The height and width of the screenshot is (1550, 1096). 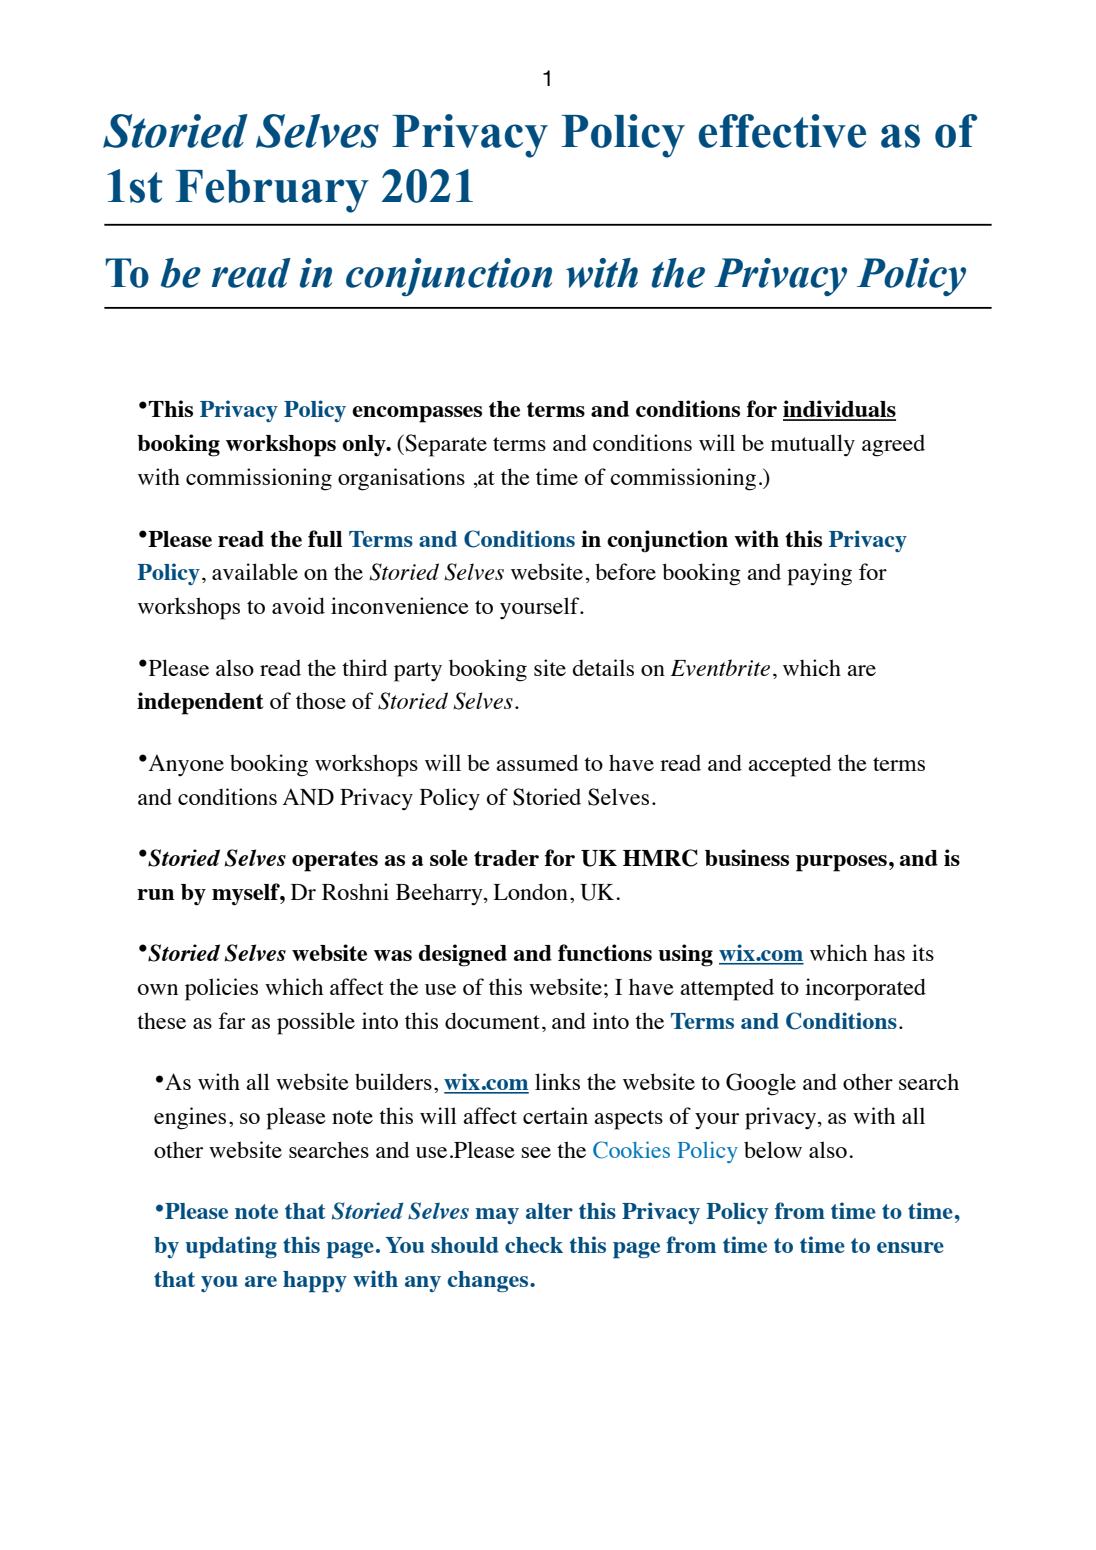 I want to click on February, so click(x=272, y=191).
